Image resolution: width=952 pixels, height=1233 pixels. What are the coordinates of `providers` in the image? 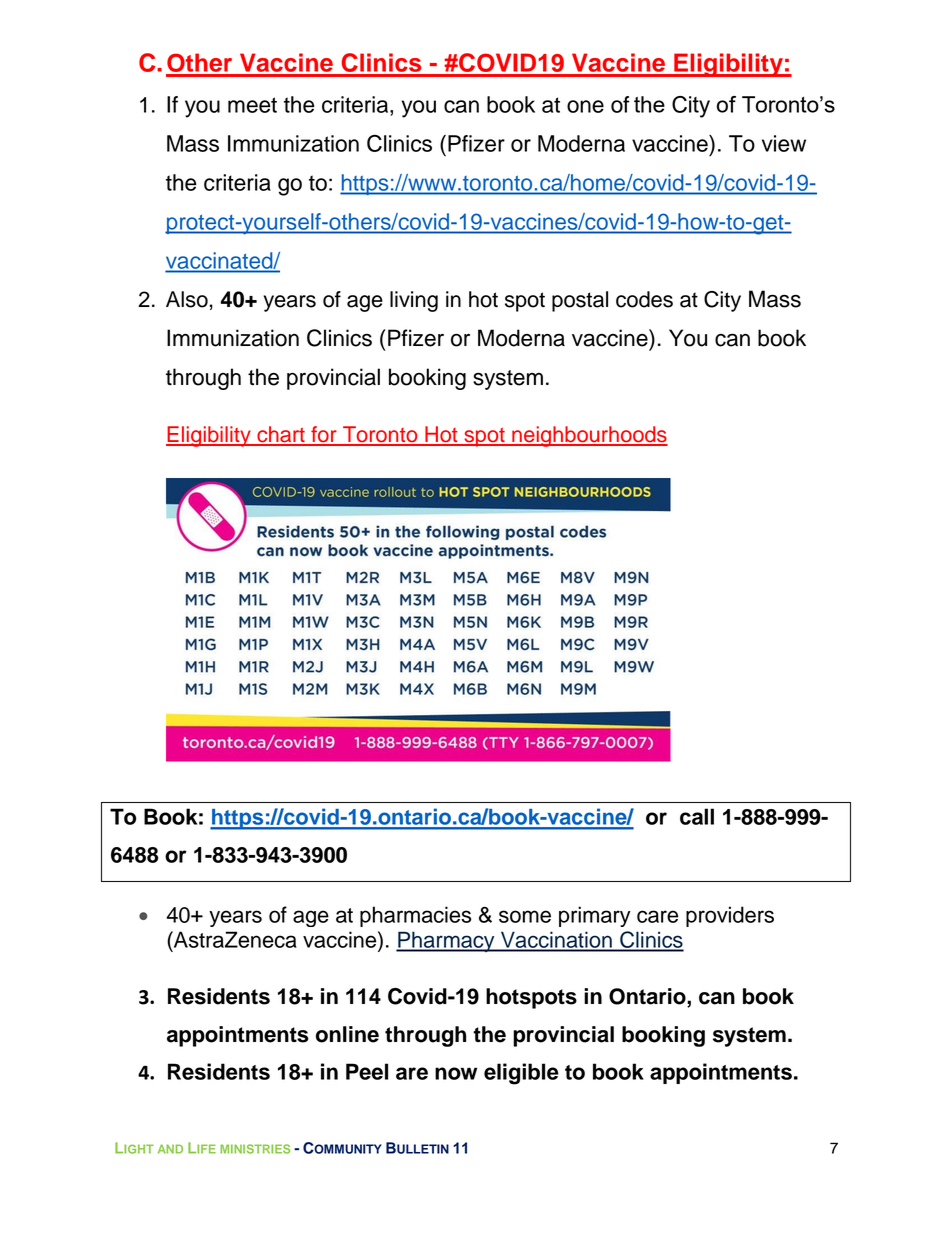 It's located at (730, 916).
